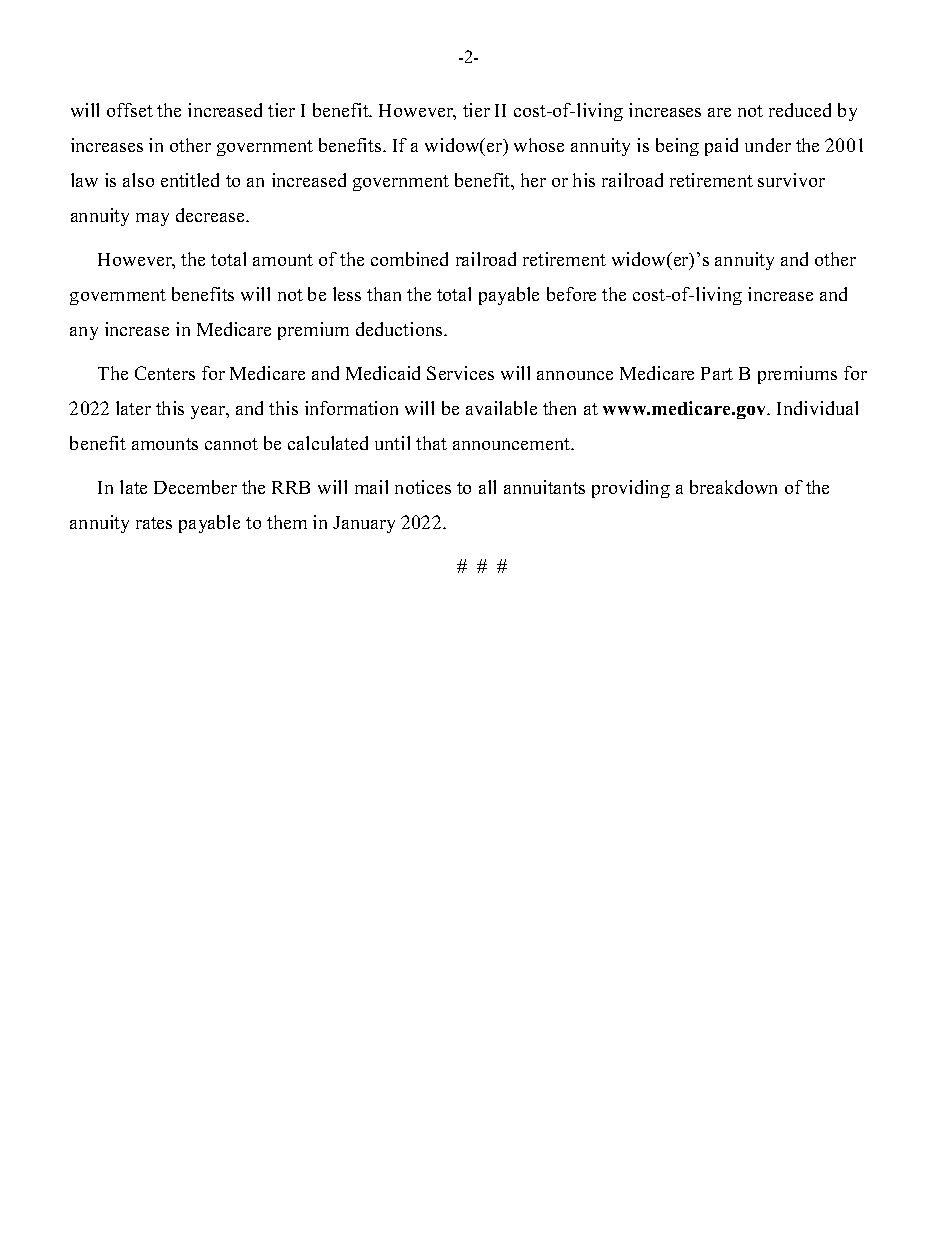 The width and height of the document is (952, 1233). Describe the element at coordinates (154, 523) in the document. I see `rates` at that location.
